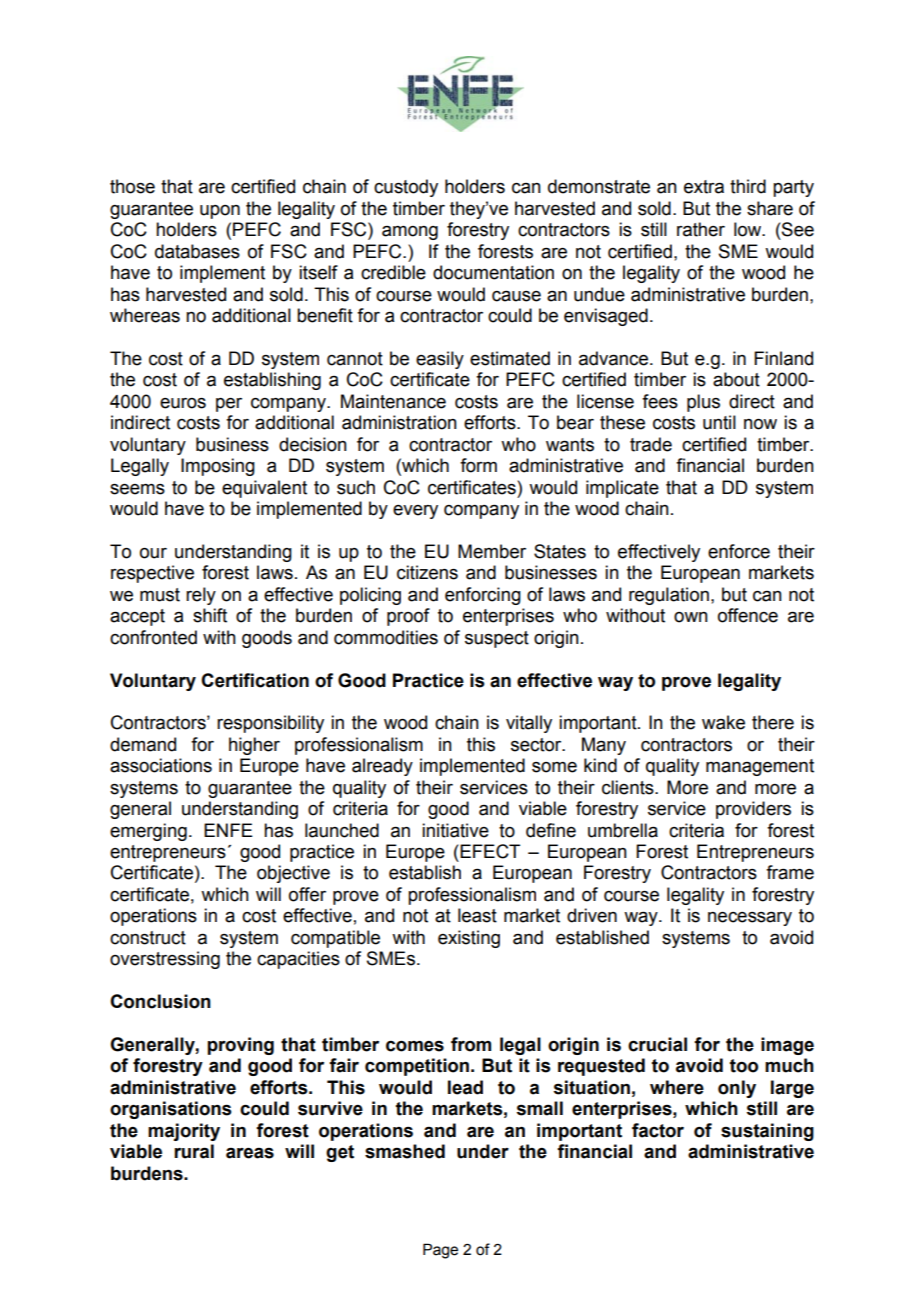  I want to click on crucial, so click(657, 1044).
